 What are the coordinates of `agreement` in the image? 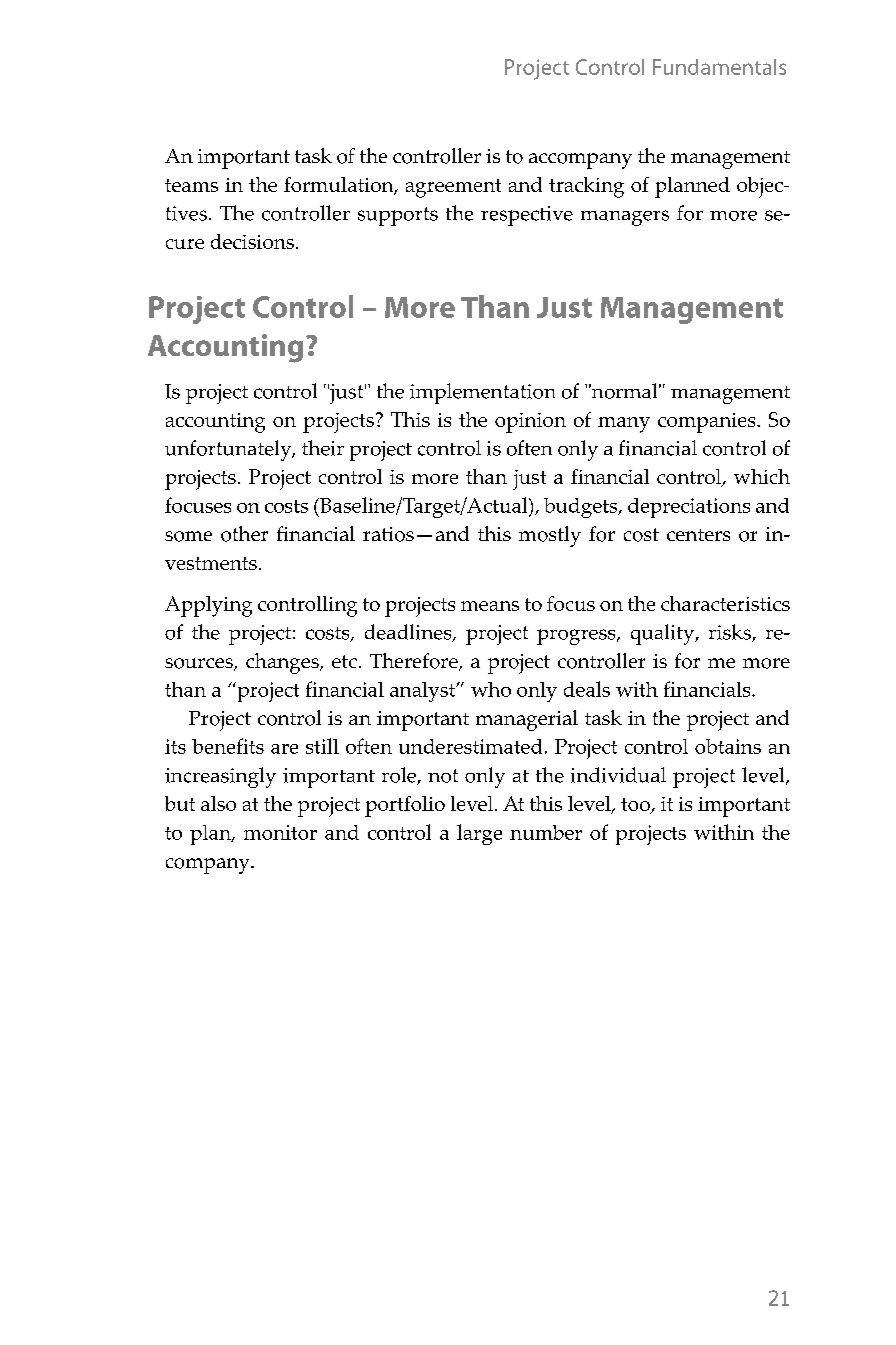 It's located at (453, 188).
